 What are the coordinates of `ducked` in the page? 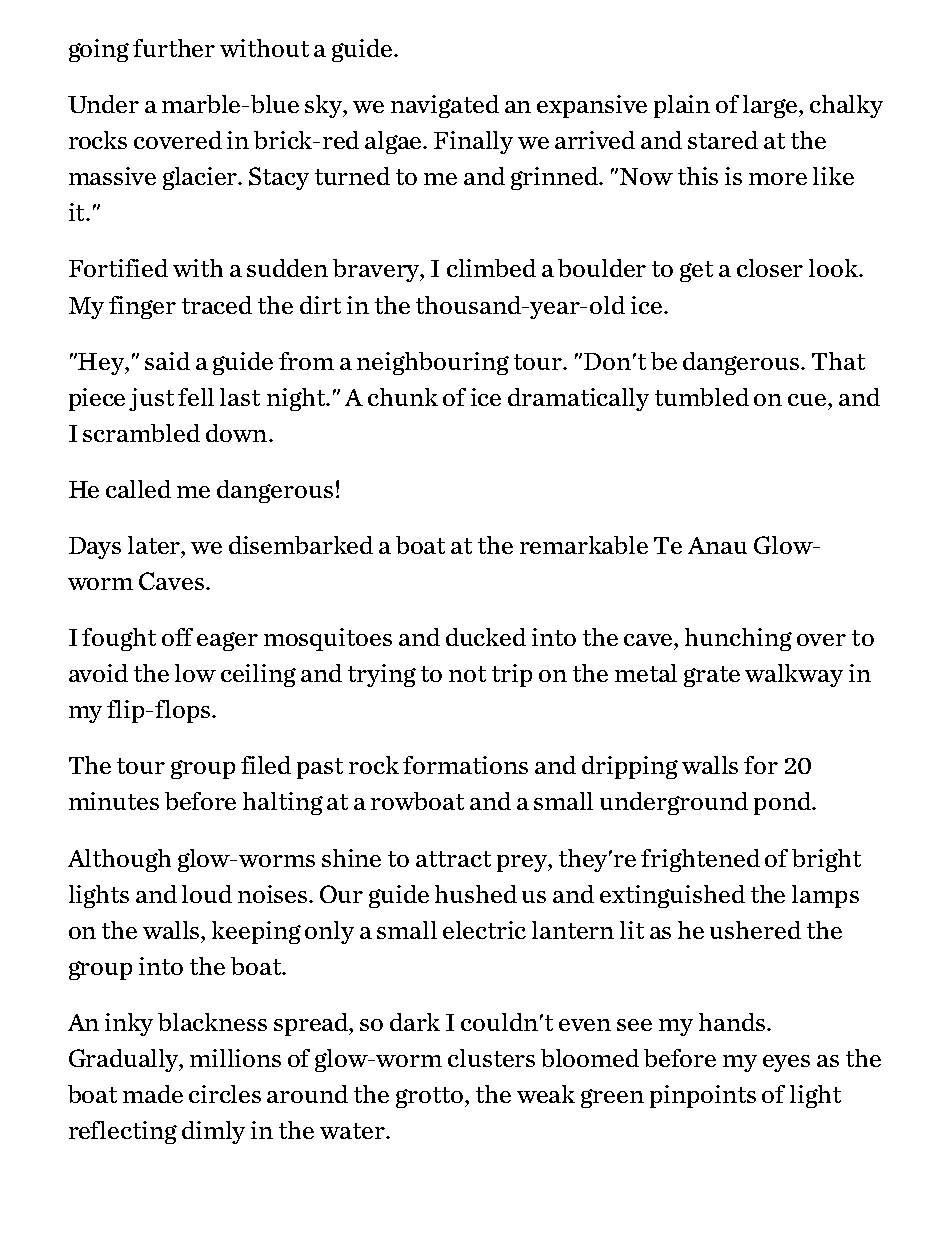 It's located at (486, 637).
